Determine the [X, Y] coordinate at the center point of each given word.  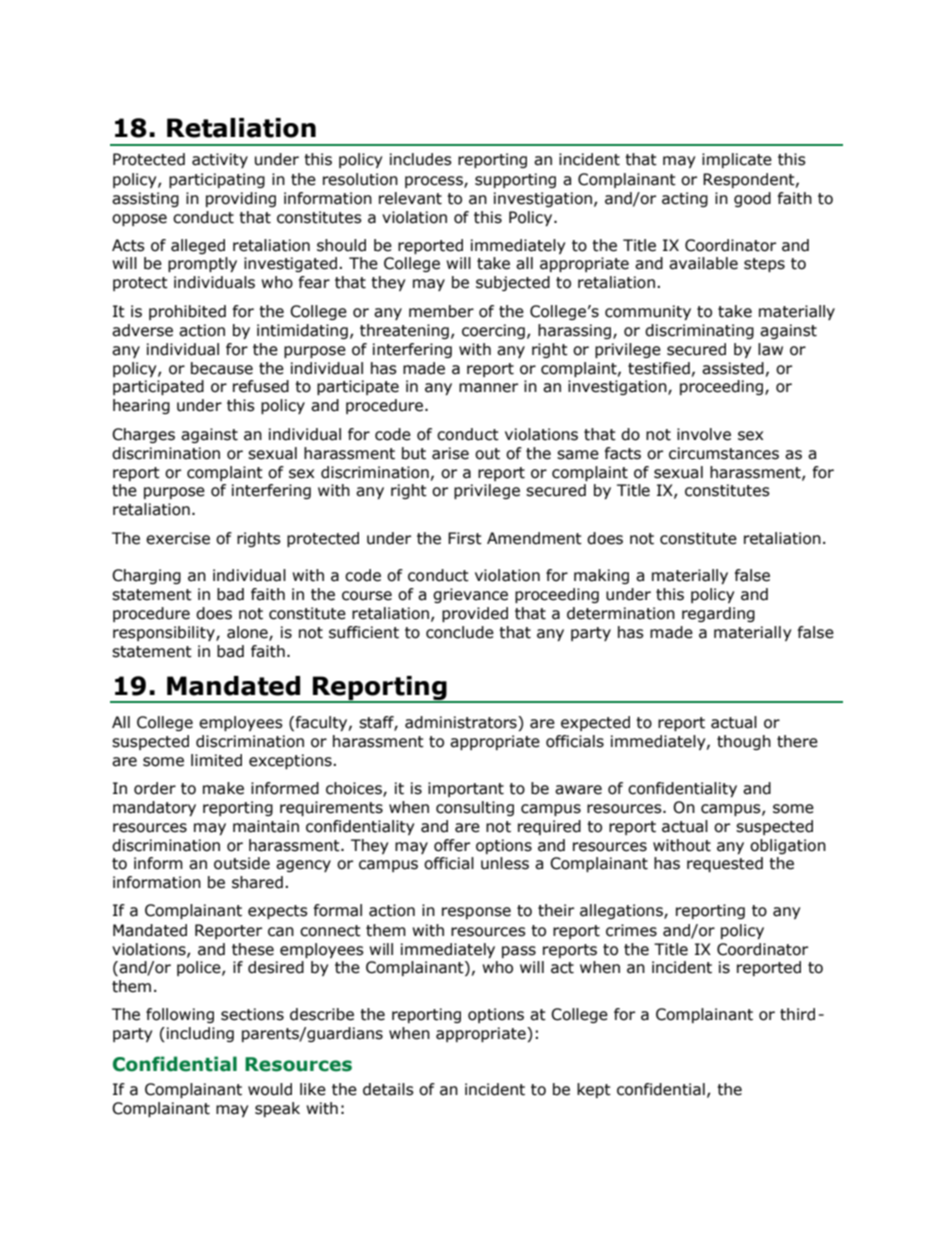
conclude [460, 632]
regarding [718, 614]
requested [725, 864]
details [388, 1089]
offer [452, 845]
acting [685, 199]
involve [704, 434]
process [435, 182]
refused [261, 386]
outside [242, 863]
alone [248, 633]
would [270, 1089]
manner [488, 388]
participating [217, 180]
